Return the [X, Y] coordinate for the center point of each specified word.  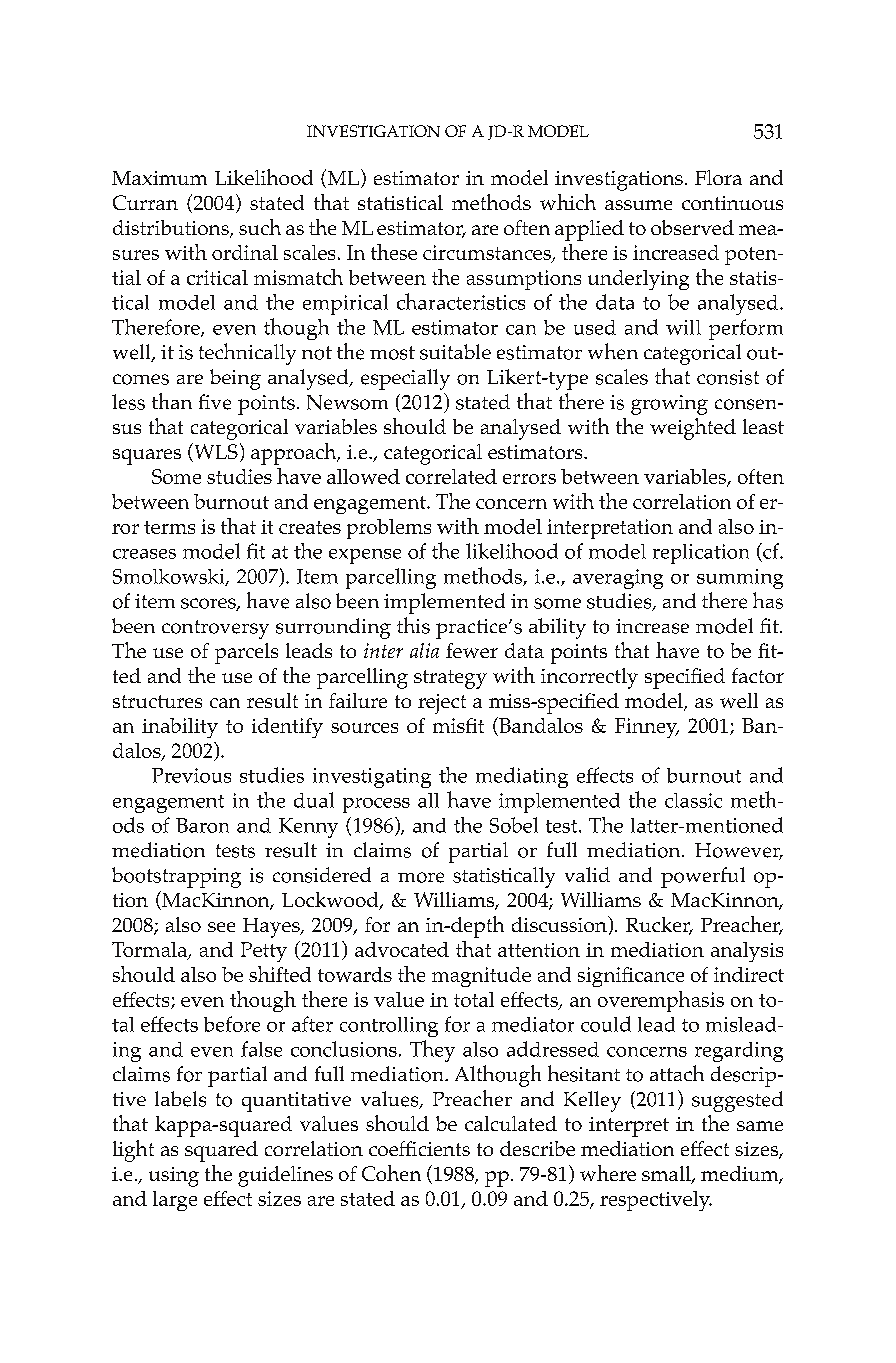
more [421, 877]
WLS [215, 452]
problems [389, 529]
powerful [703, 877]
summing [740, 579]
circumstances [488, 254]
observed [692, 227]
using [174, 1177]
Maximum [159, 178]
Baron [202, 825]
